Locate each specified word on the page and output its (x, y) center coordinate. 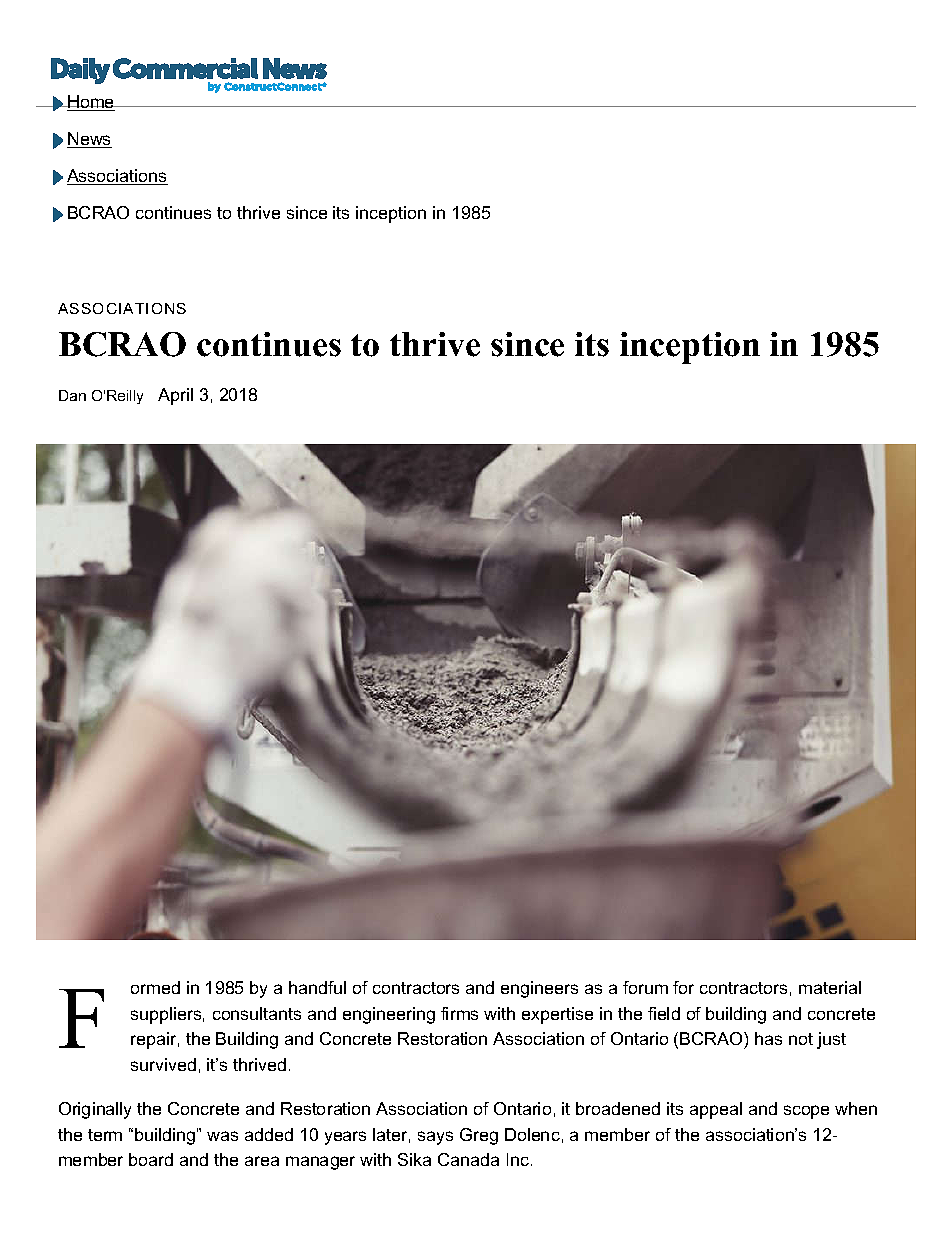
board (151, 1159)
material (830, 987)
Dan (72, 395)
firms (459, 1013)
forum (645, 987)
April (175, 396)
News (89, 140)
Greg (479, 1136)
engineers (539, 989)
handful (317, 987)
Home (91, 103)
